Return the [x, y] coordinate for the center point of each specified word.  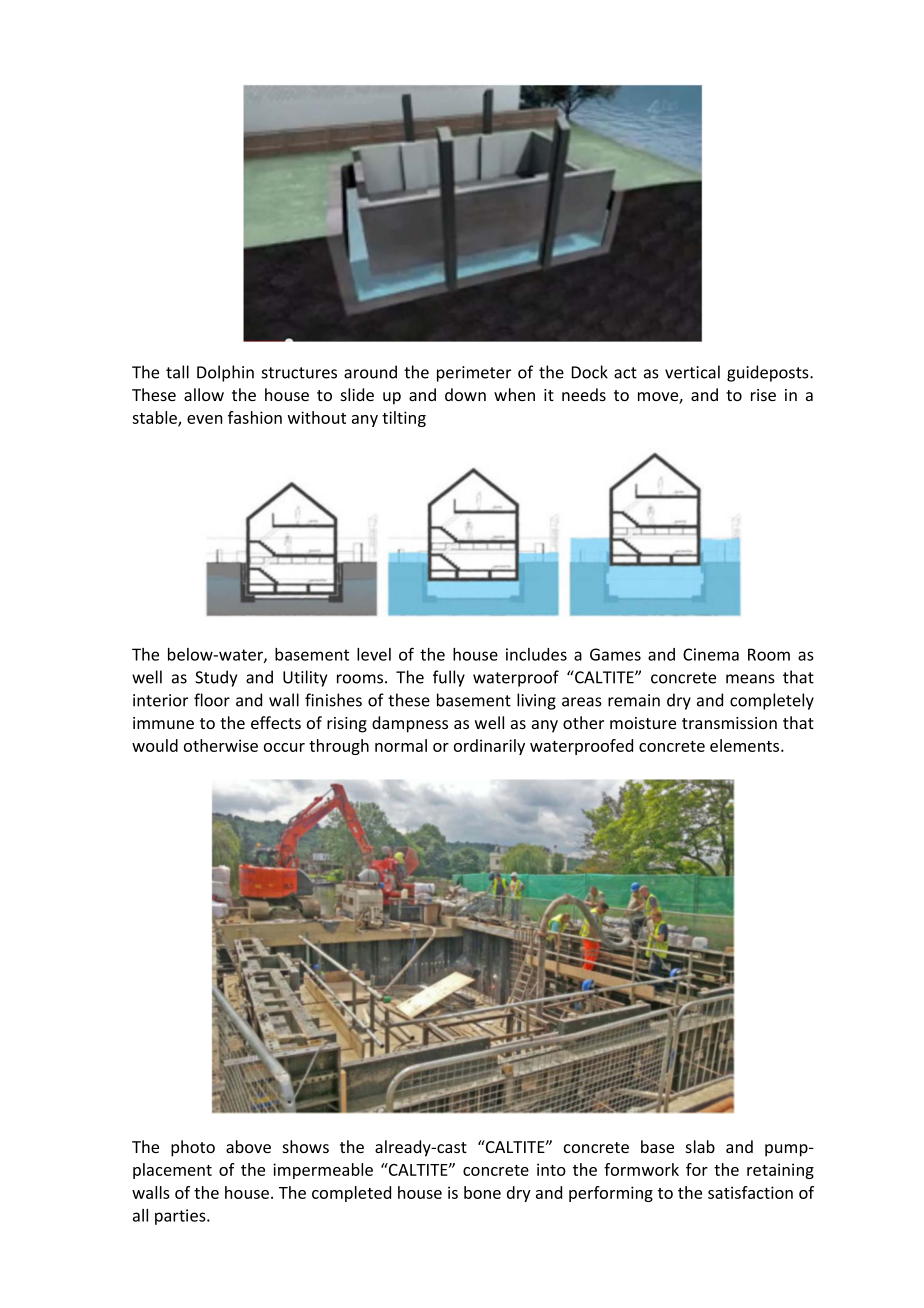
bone [482, 1192]
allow [204, 394]
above [248, 1146]
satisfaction [750, 1192]
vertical [692, 372]
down [465, 394]
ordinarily [489, 747]
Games [615, 654]
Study [216, 678]
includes [536, 654]
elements [746, 745]
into [551, 1169]
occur [284, 747]
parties [181, 1217]
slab [700, 1146]
